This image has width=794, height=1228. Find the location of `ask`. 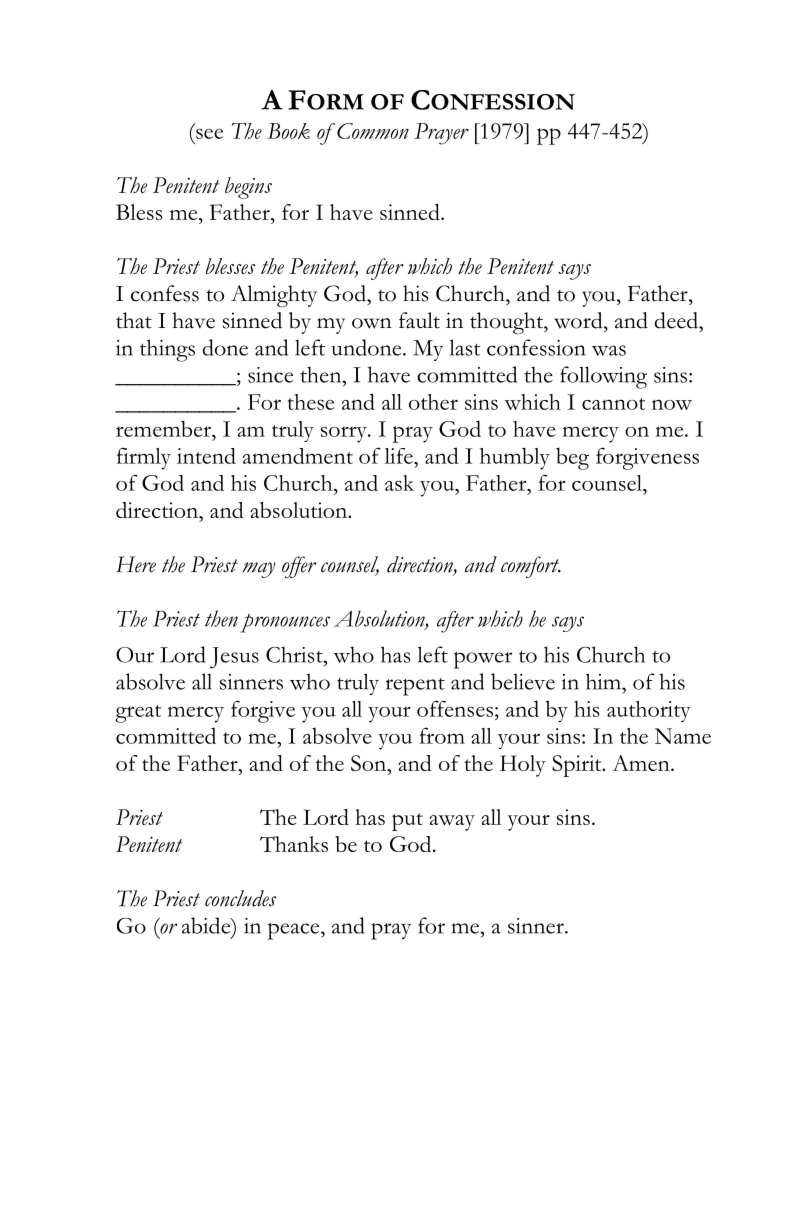

ask is located at coordinates (399, 483).
